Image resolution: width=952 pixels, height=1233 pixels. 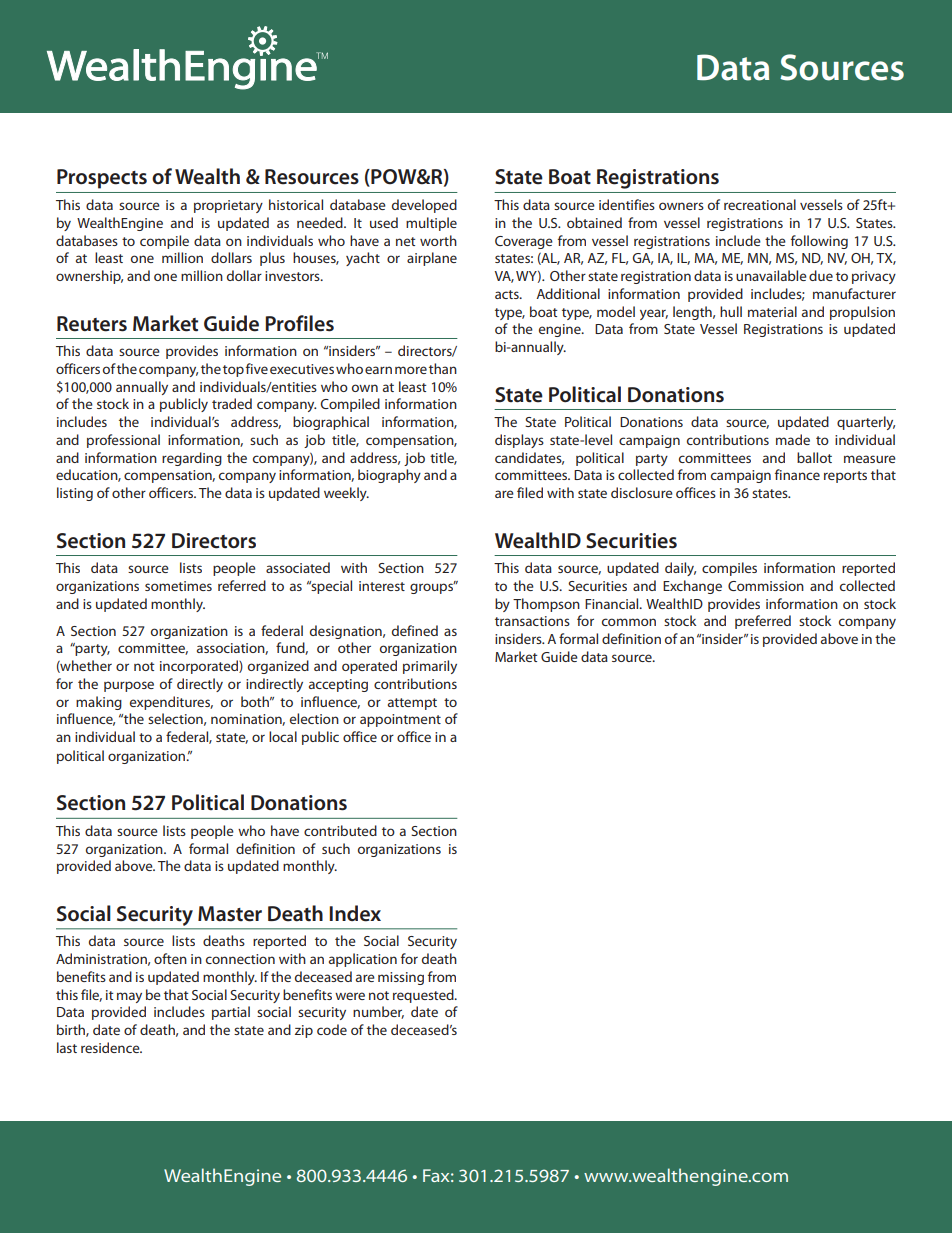 I want to click on contributed, so click(x=340, y=830).
